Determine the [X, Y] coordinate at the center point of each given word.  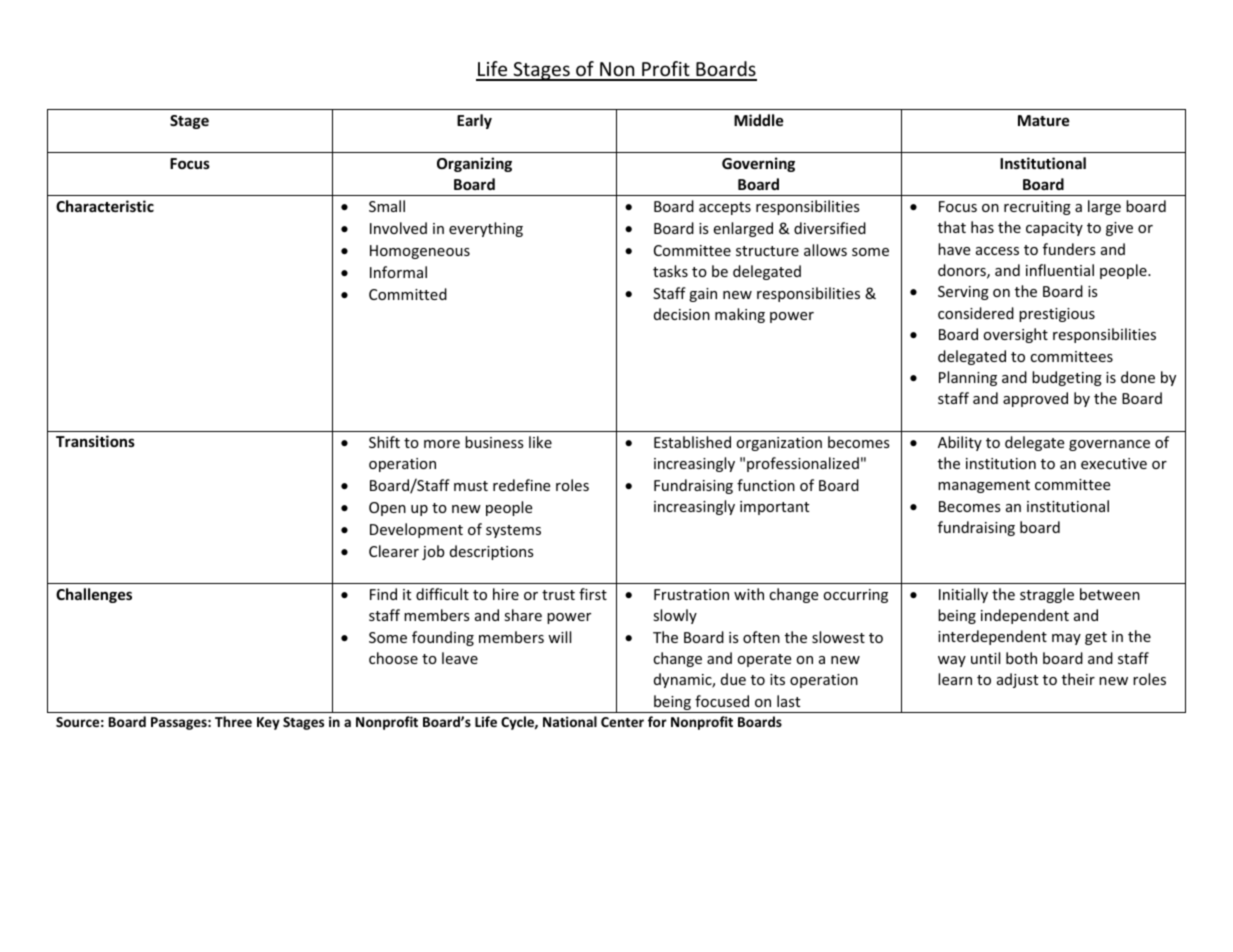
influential [1060, 270]
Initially [963, 595]
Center [622, 722]
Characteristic [105, 206]
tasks [670, 271]
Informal [398, 272]
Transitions [95, 441]
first [593, 594]
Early [474, 121]
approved [1035, 399]
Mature [1044, 120]
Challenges [94, 595]
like [540, 442]
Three [233, 721]
